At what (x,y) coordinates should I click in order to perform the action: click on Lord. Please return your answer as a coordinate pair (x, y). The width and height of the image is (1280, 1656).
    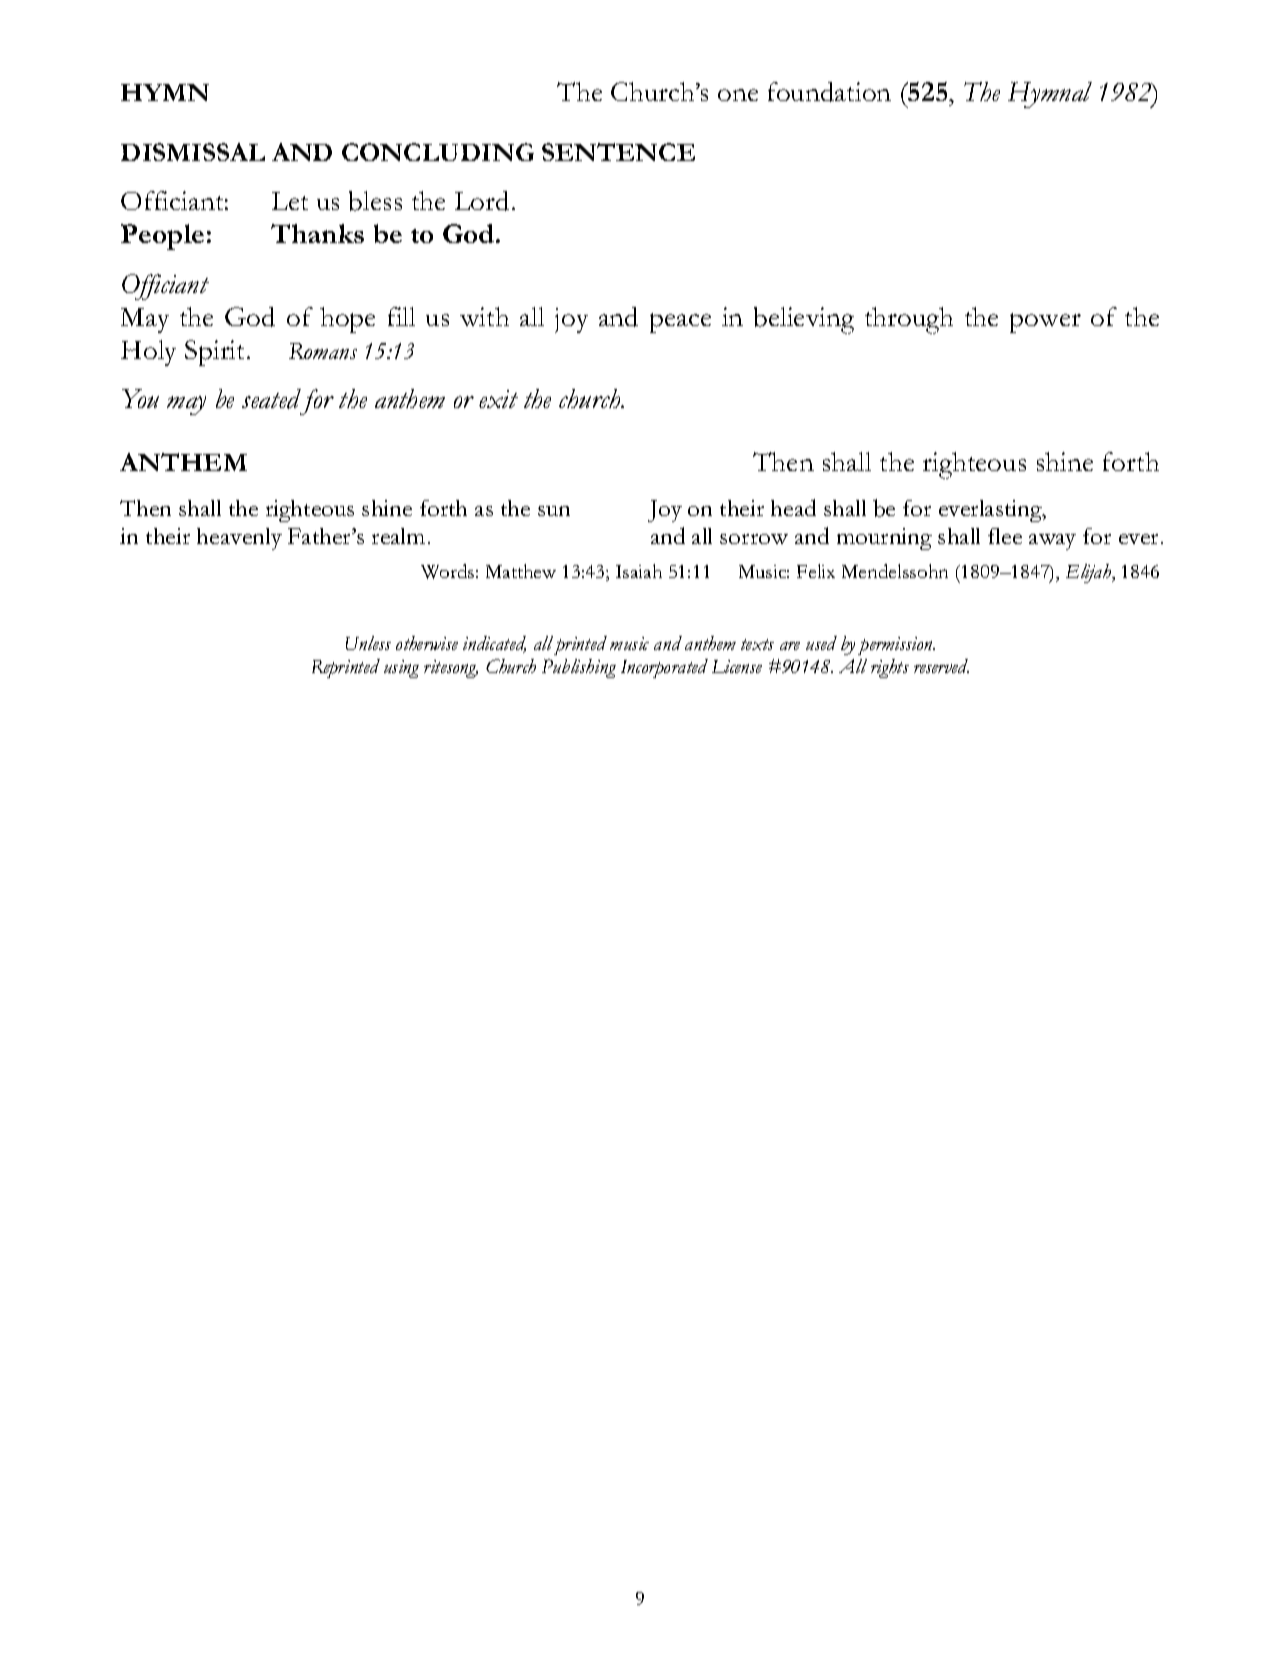
    Looking at the image, I should click on (482, 201).
